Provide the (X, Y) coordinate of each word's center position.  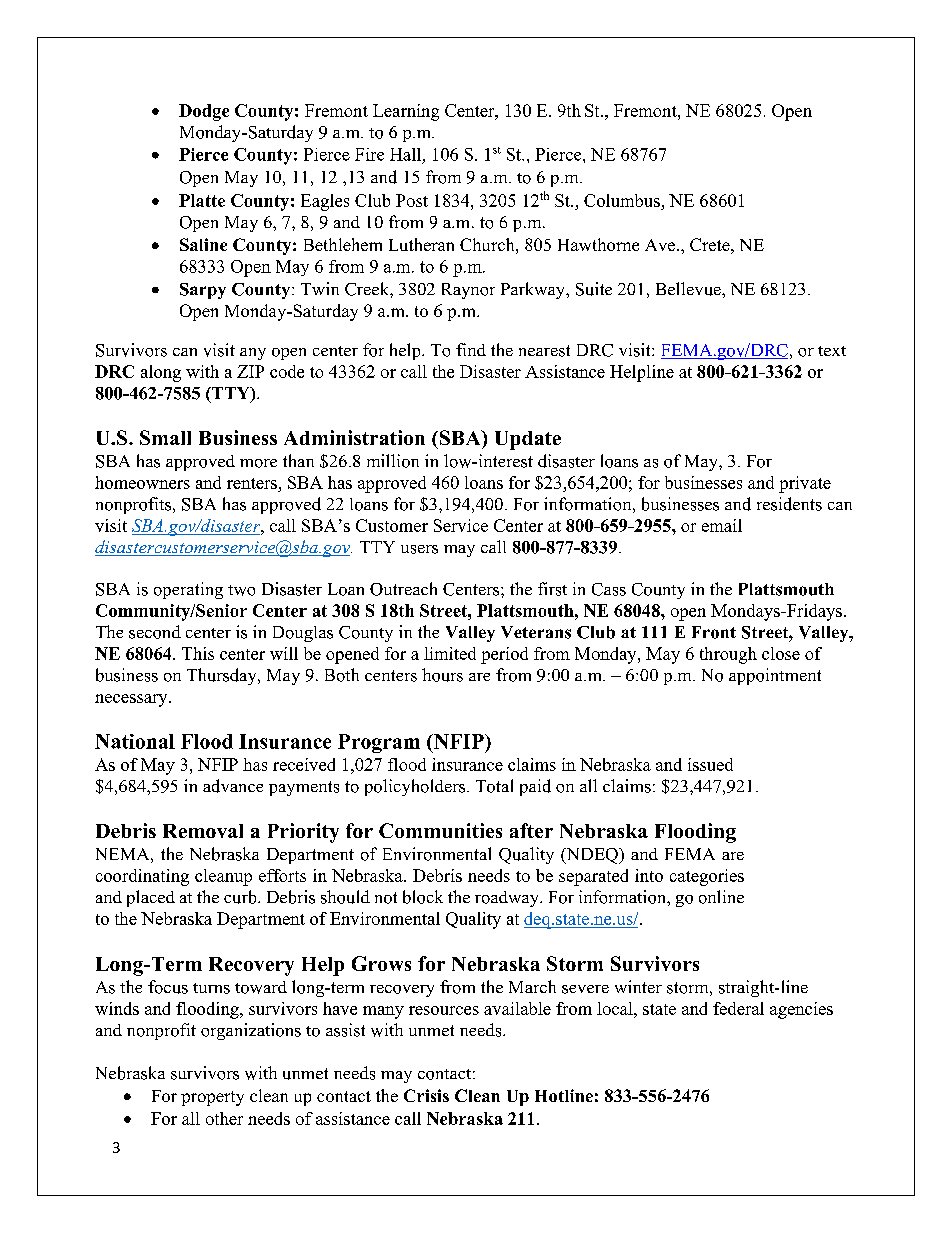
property (212, 1098)
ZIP (250, 371)
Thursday (223, 676)
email (722, 525)
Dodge (204, 112)
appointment (775, 676)
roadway (508, 899)
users (419, 549)
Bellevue (689, 289)
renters (252, 483)
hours (442, 675)
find (471, 349)
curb (241, 897)
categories (707, 877)
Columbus (623, 202)
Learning (406, 112)
